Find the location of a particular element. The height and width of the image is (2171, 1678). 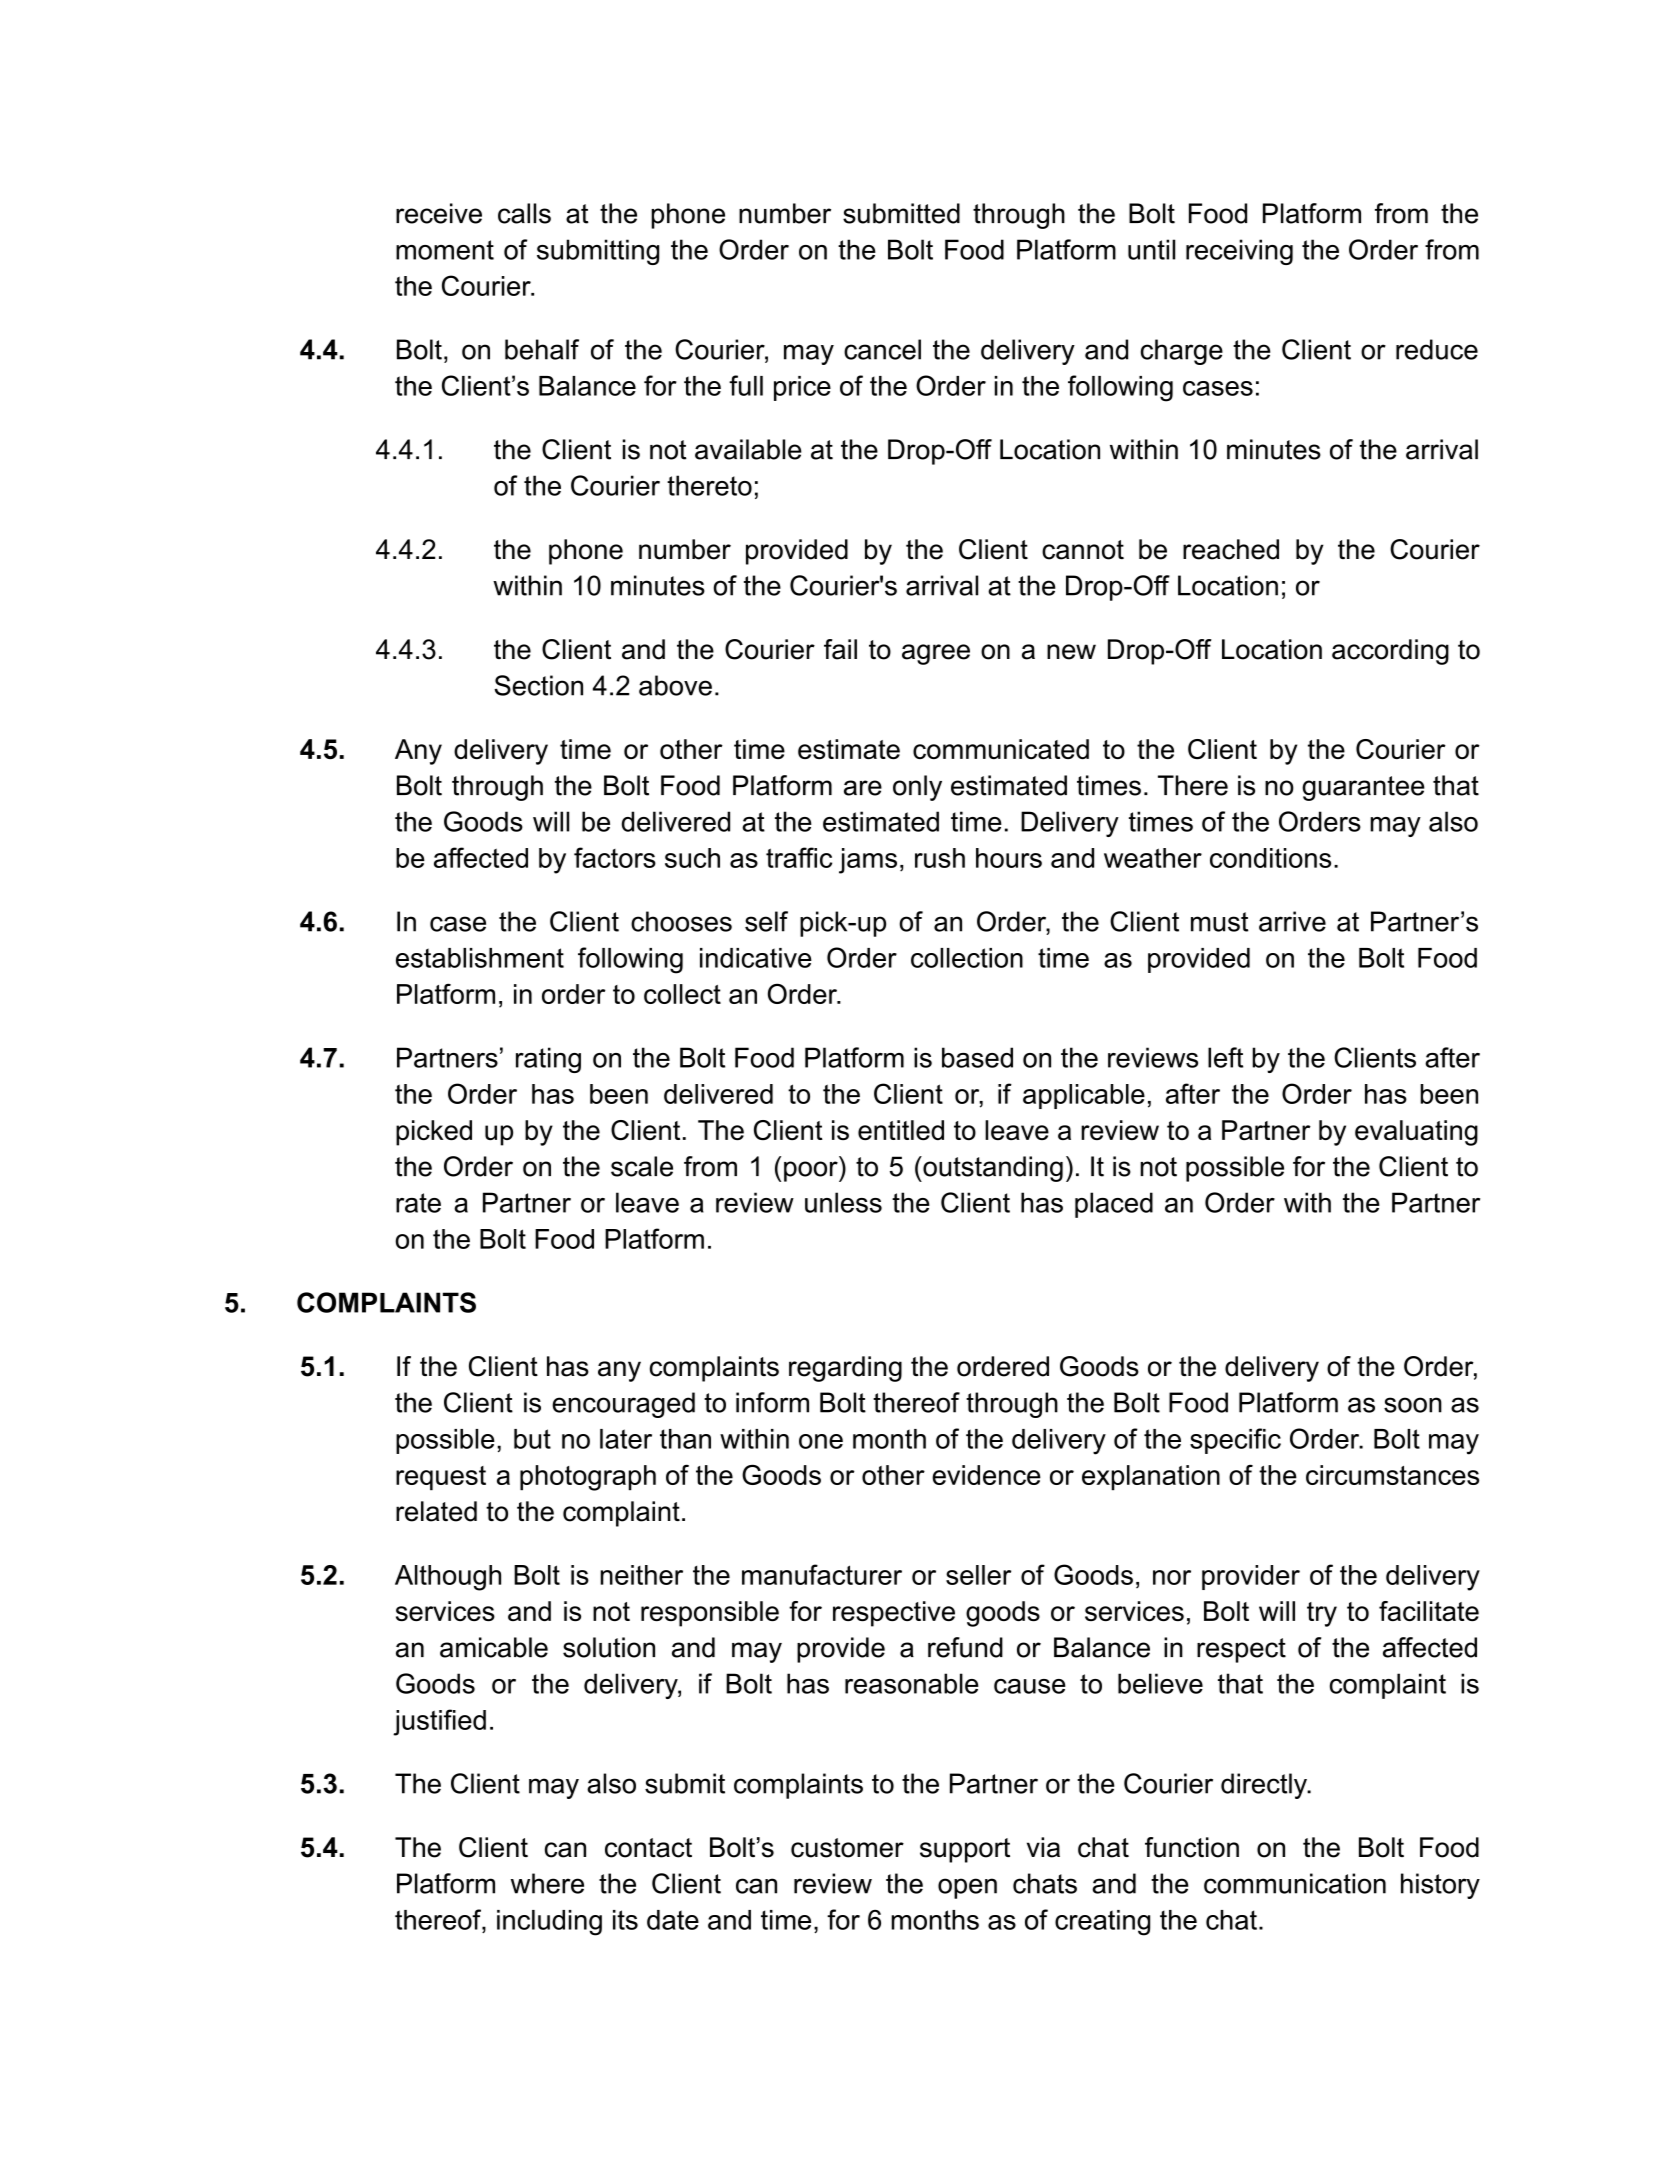

communication is located at coordinates (1295, 1883).
